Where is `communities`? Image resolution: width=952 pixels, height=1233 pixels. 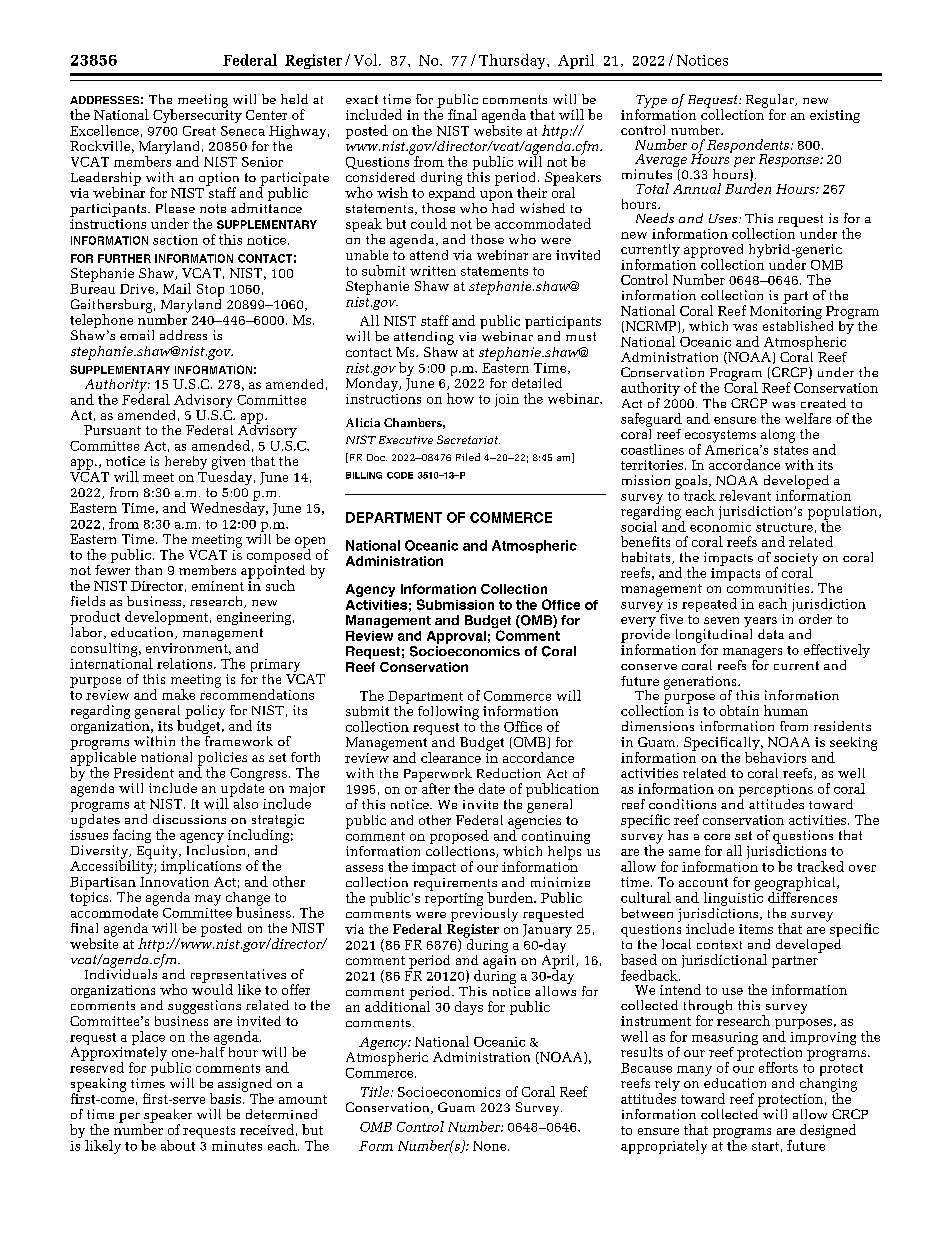
communities is located at coordinates (769, 588).
